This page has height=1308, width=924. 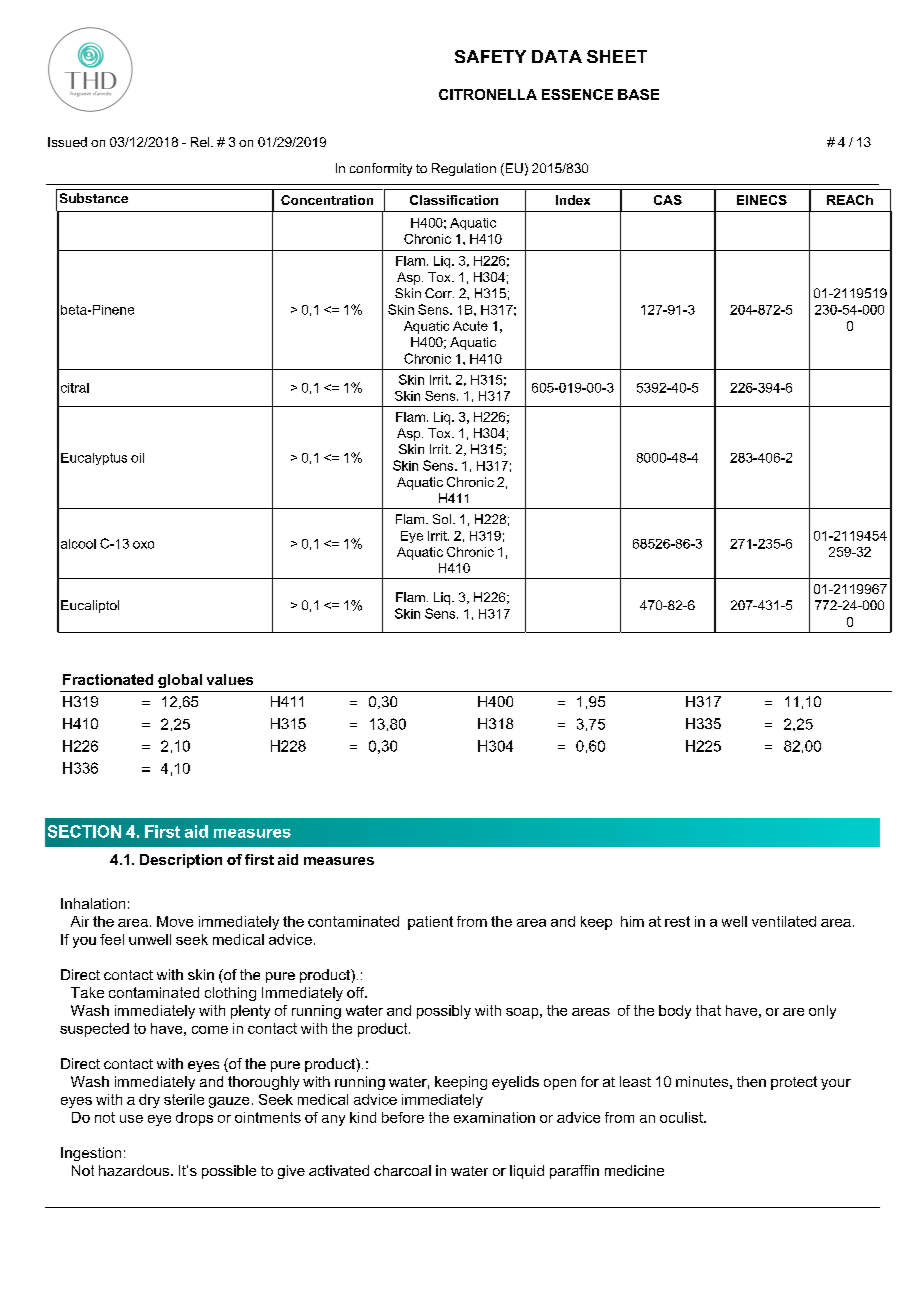 What do you see at coordinates (488, 94) in the page?
I see `CITRONELLA` at bounding box center [488, 94].
